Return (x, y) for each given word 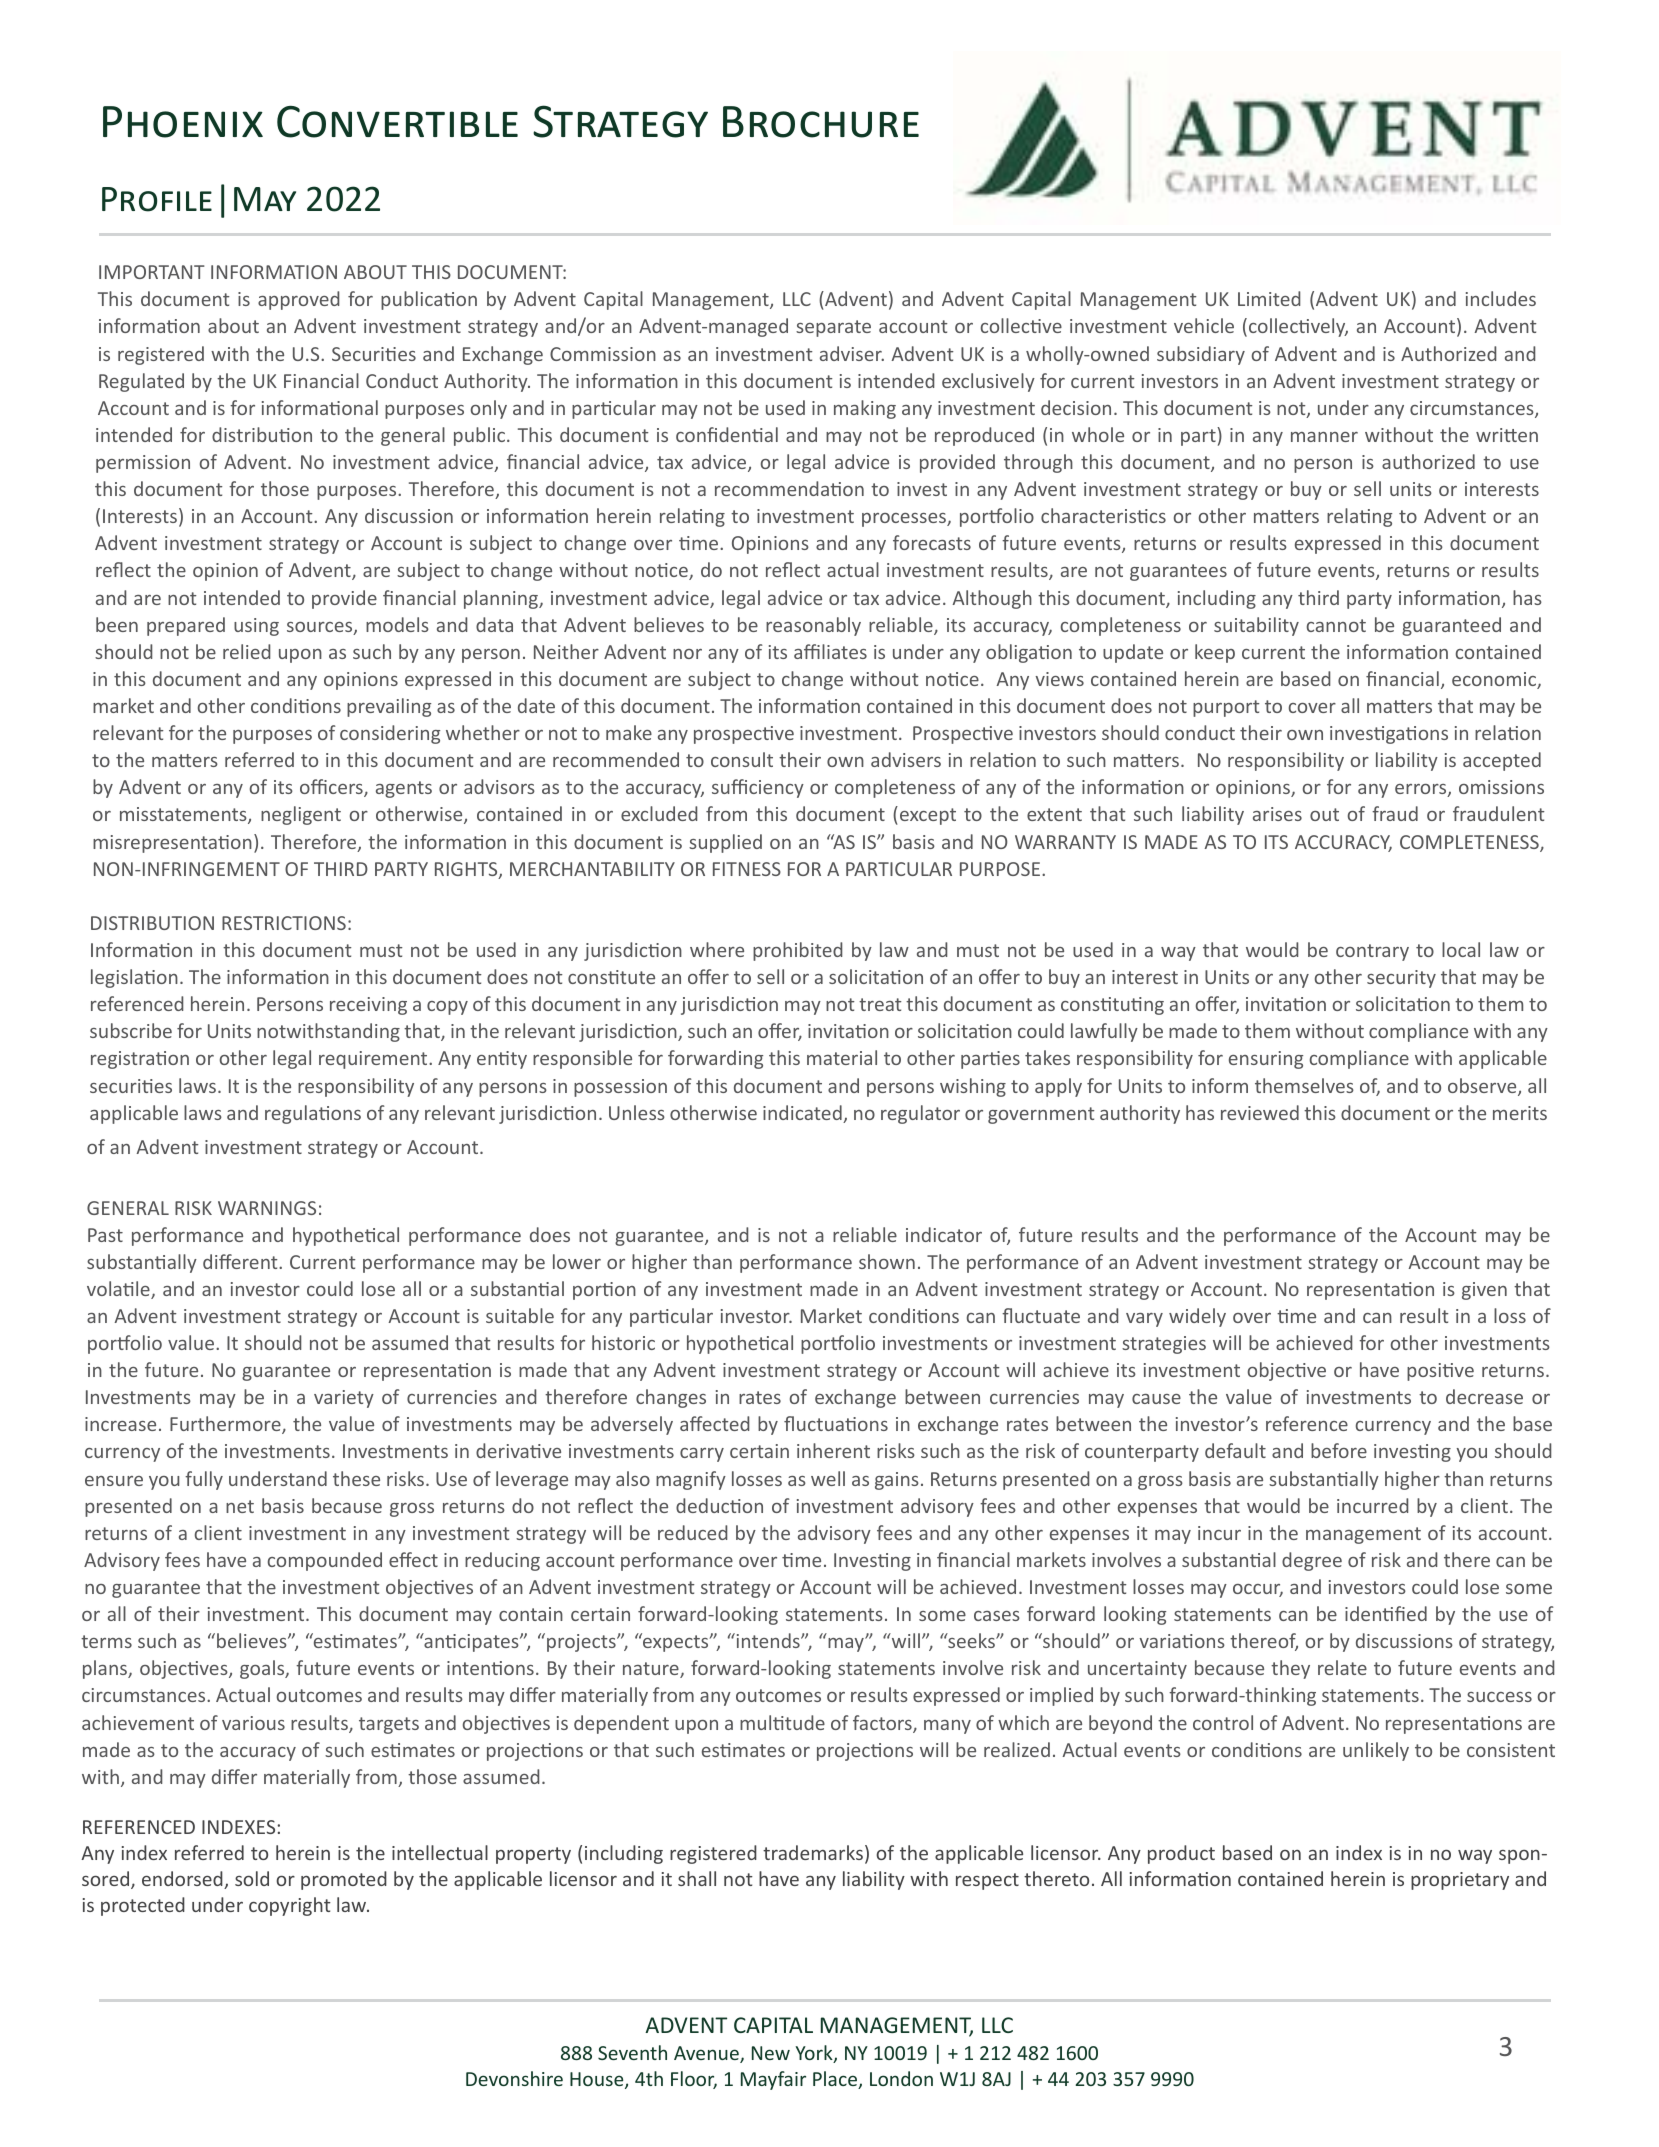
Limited (1269, 298)
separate (833, 328)
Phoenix (183, 122)
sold (252, 1878)
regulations (313, 1114)
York (815, 2054)
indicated (803, 1114)
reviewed (1260, 1112)
